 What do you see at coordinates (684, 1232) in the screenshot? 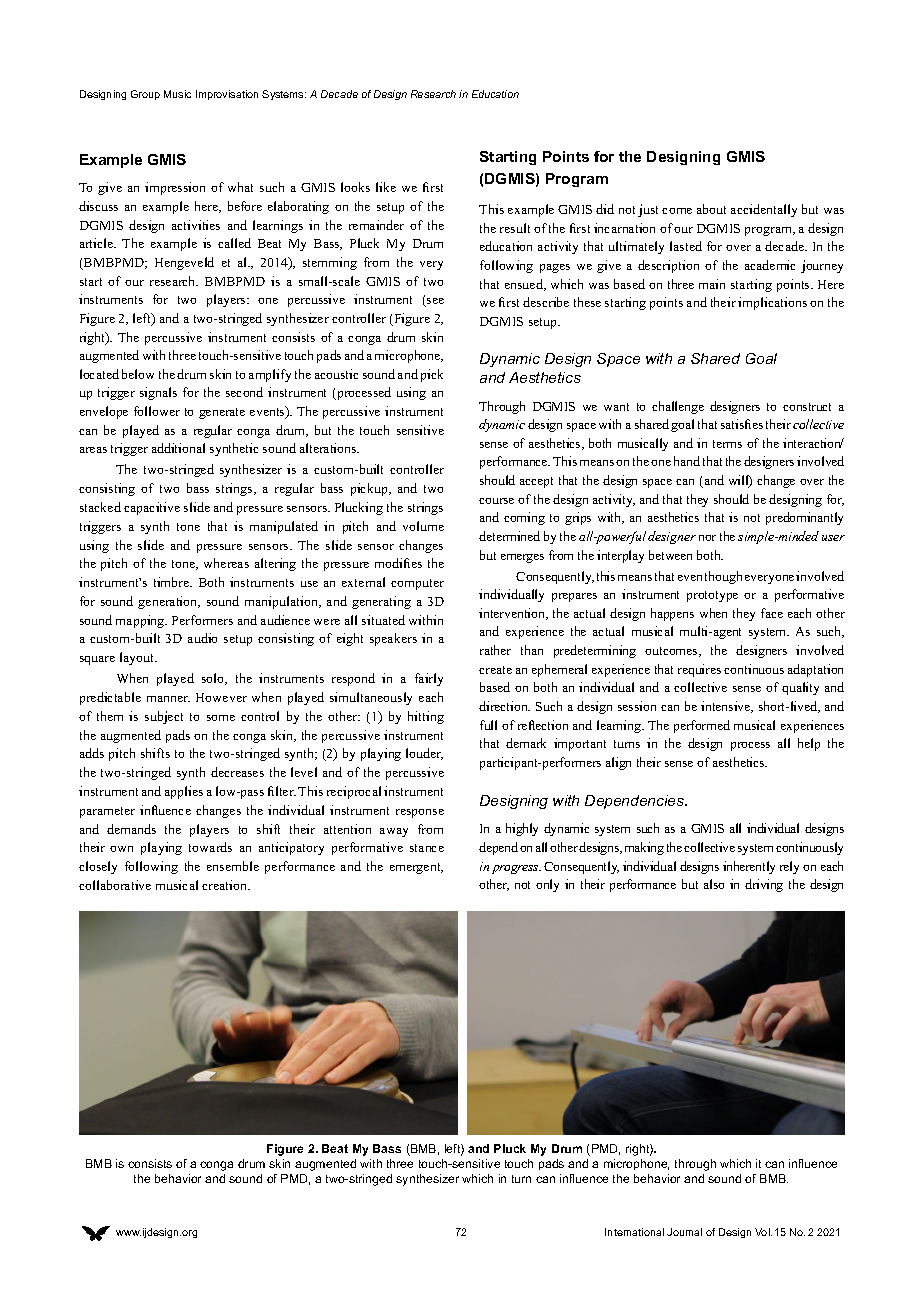
I see `Journal` at bounding box center [684, 1232].
